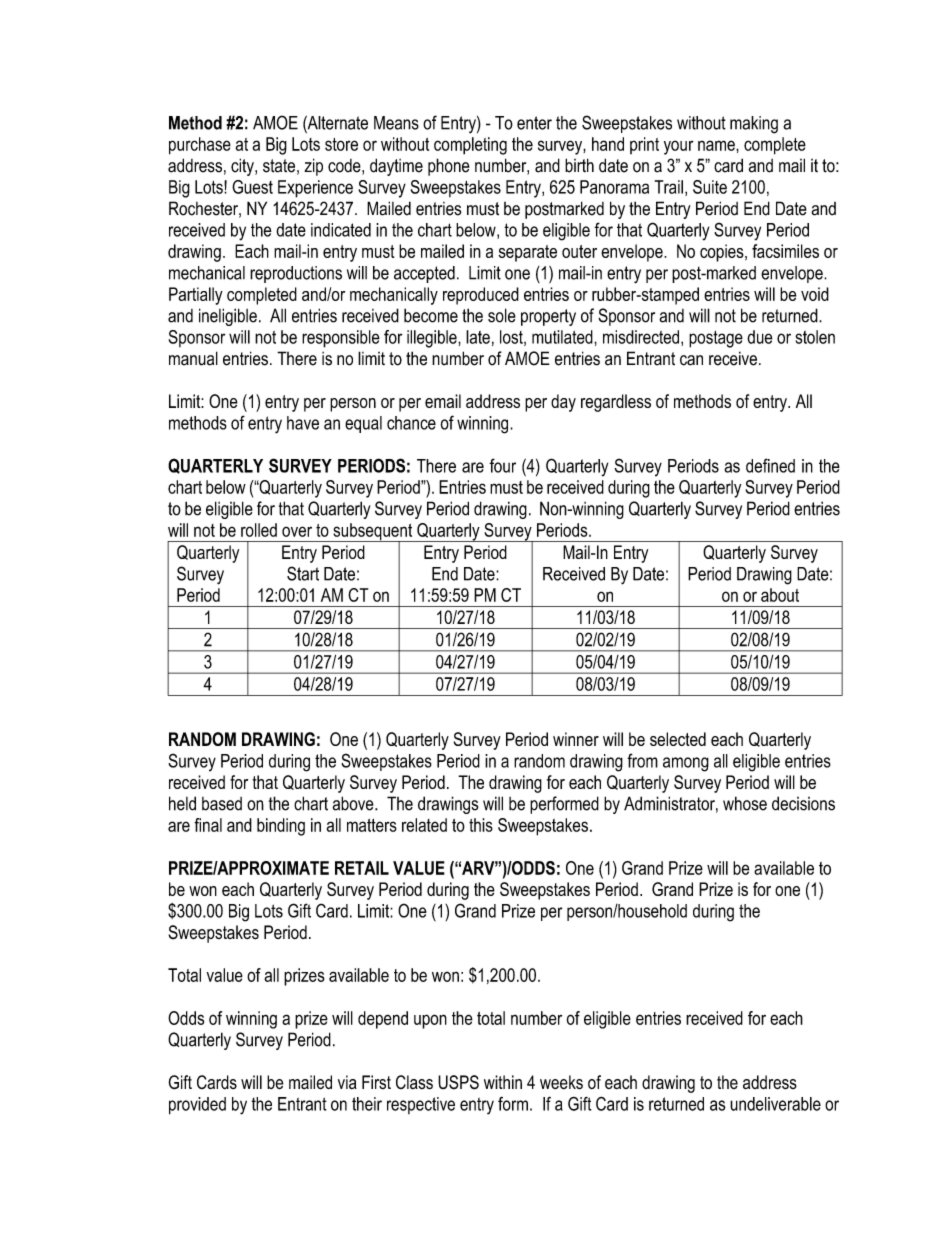  I want to click on subsequent, so click(373, 533).
